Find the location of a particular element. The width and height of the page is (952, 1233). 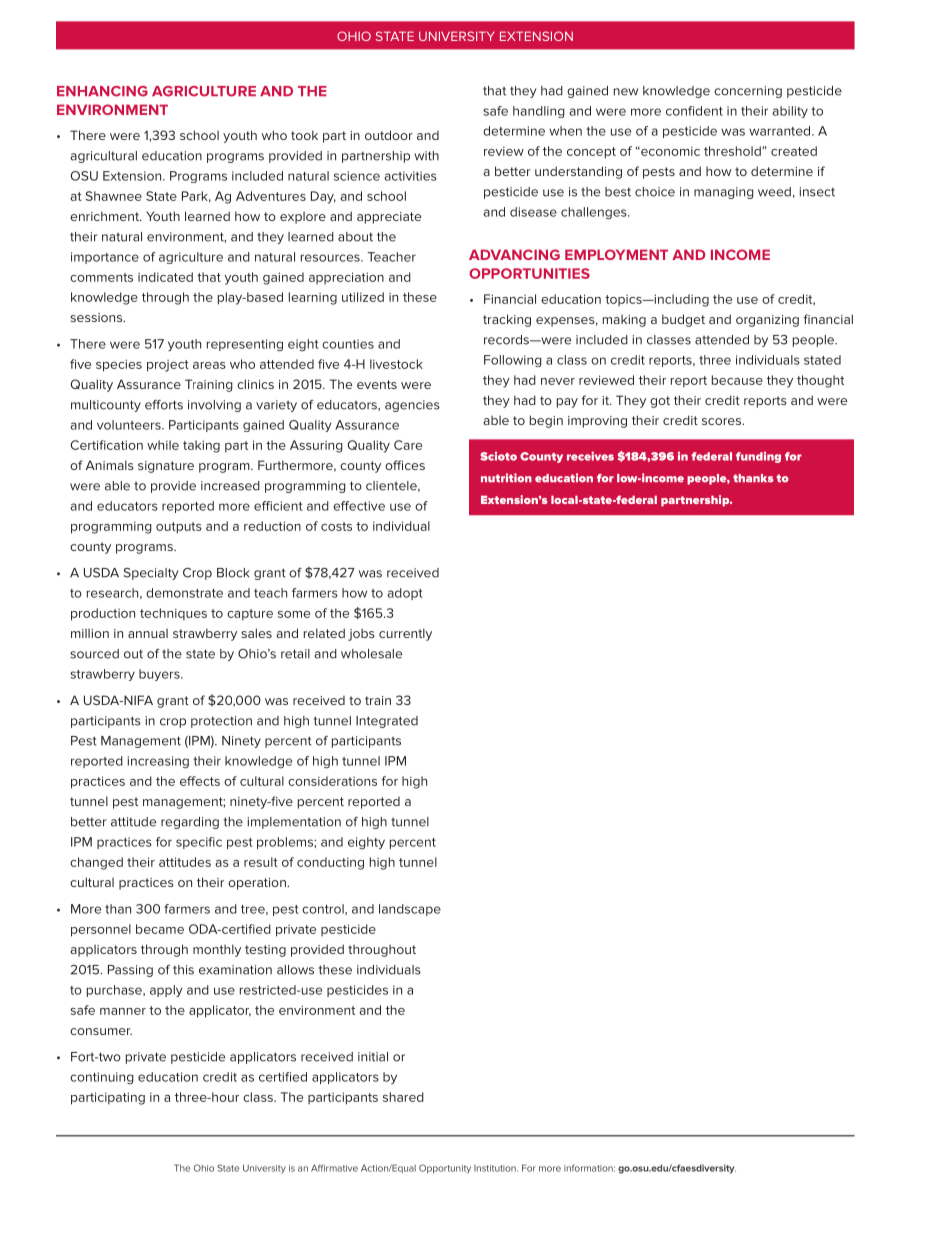

funding is located at coordinates (758, 457).
